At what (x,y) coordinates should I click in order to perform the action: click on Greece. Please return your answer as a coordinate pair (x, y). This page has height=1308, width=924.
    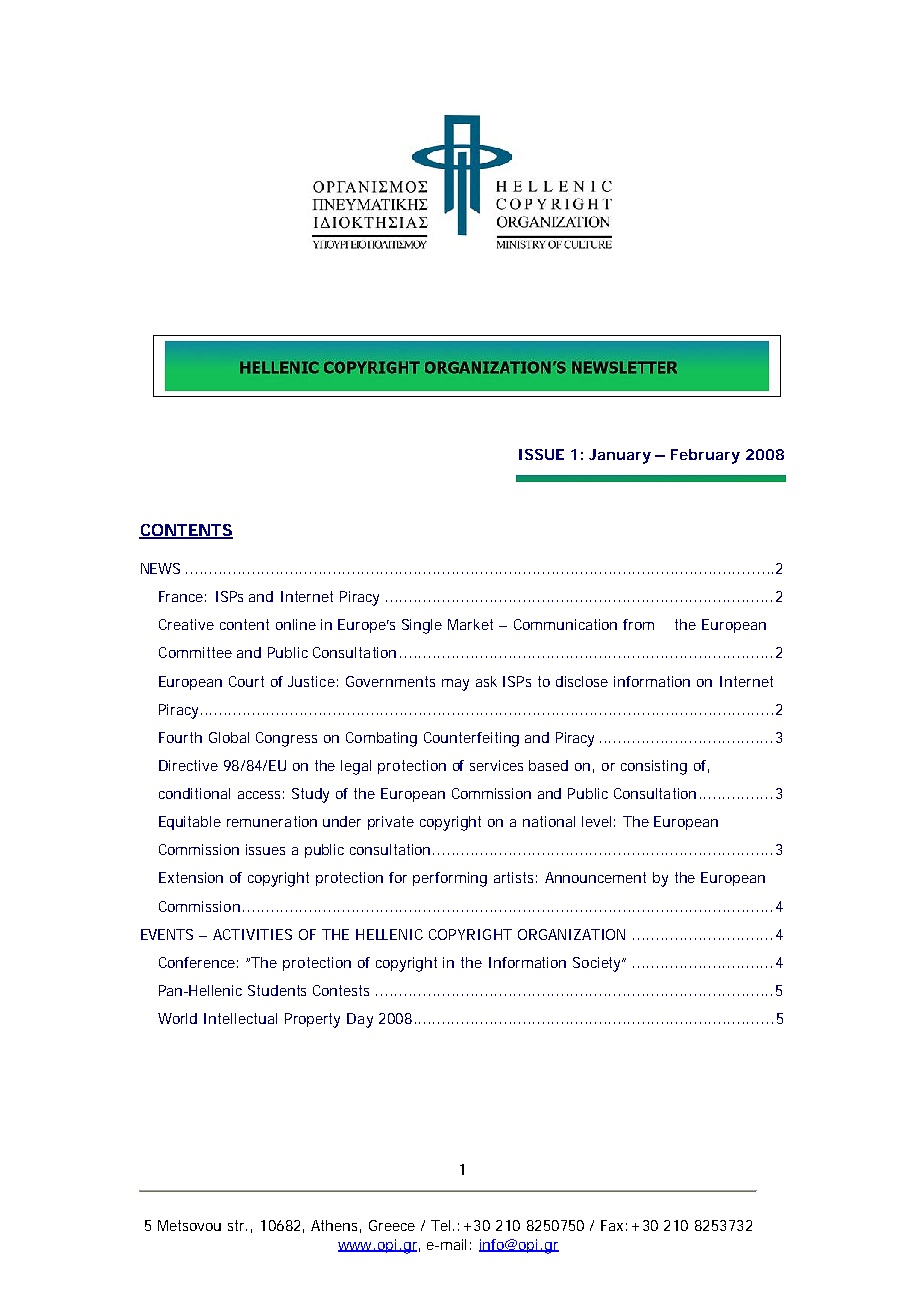
    Looking at the image, I should click on (392, 1225).
